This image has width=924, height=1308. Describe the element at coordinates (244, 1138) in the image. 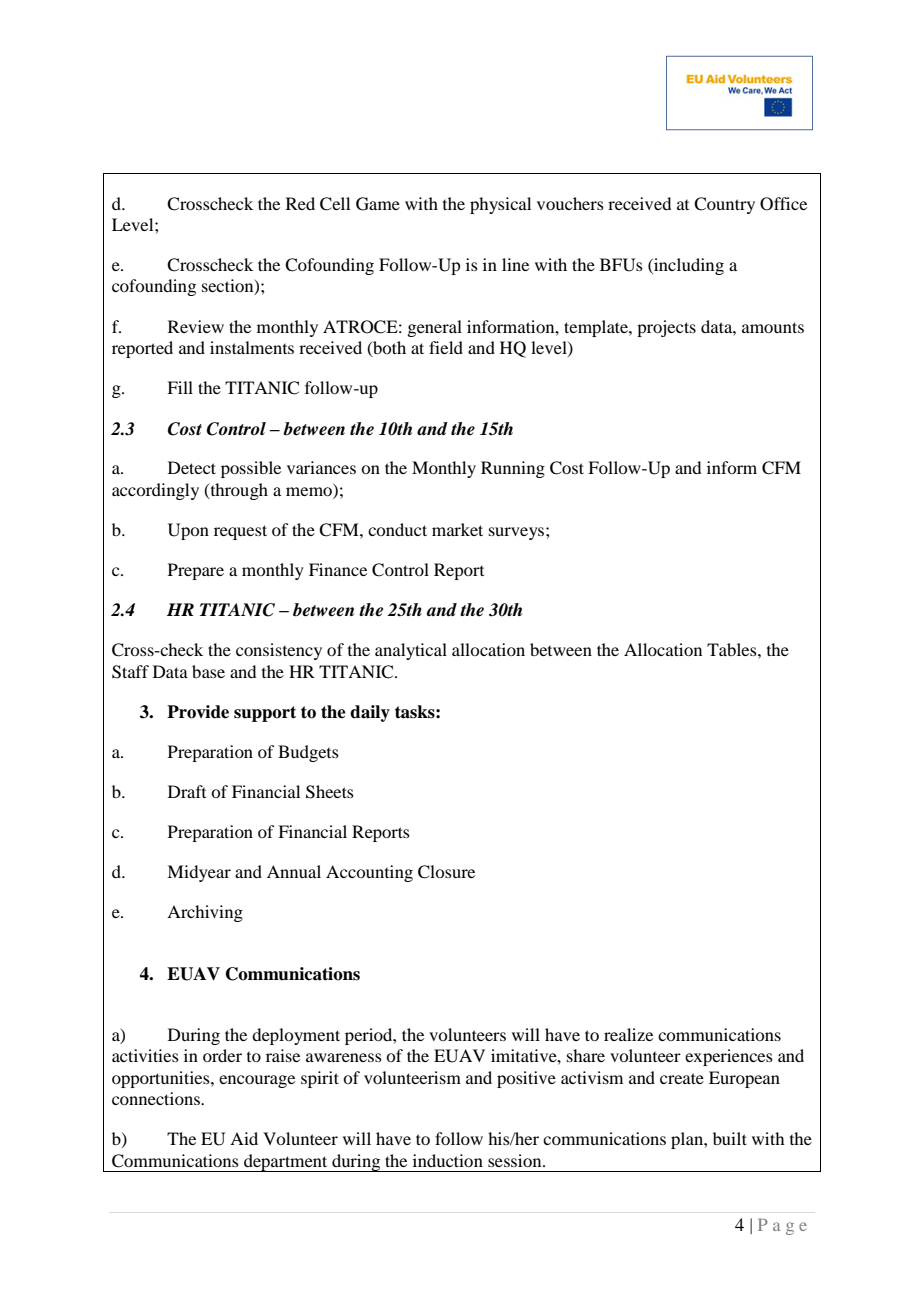

I see `Aid` at that location.
